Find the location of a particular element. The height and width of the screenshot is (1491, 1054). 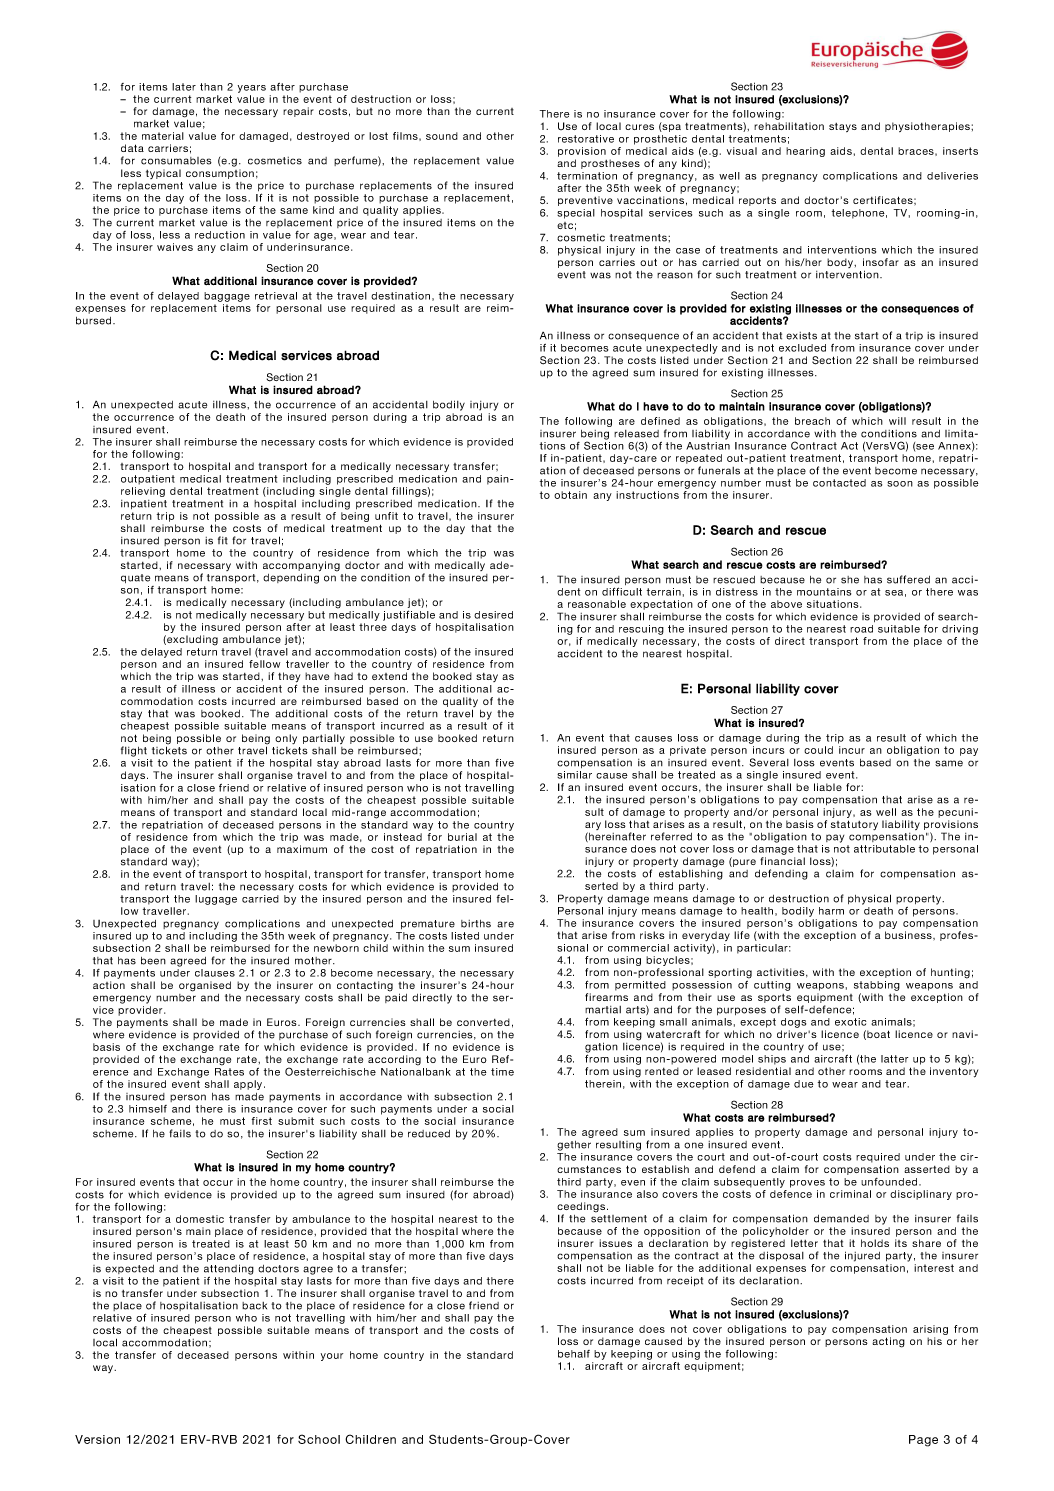

restorative is located at coordinates (586, 139).
